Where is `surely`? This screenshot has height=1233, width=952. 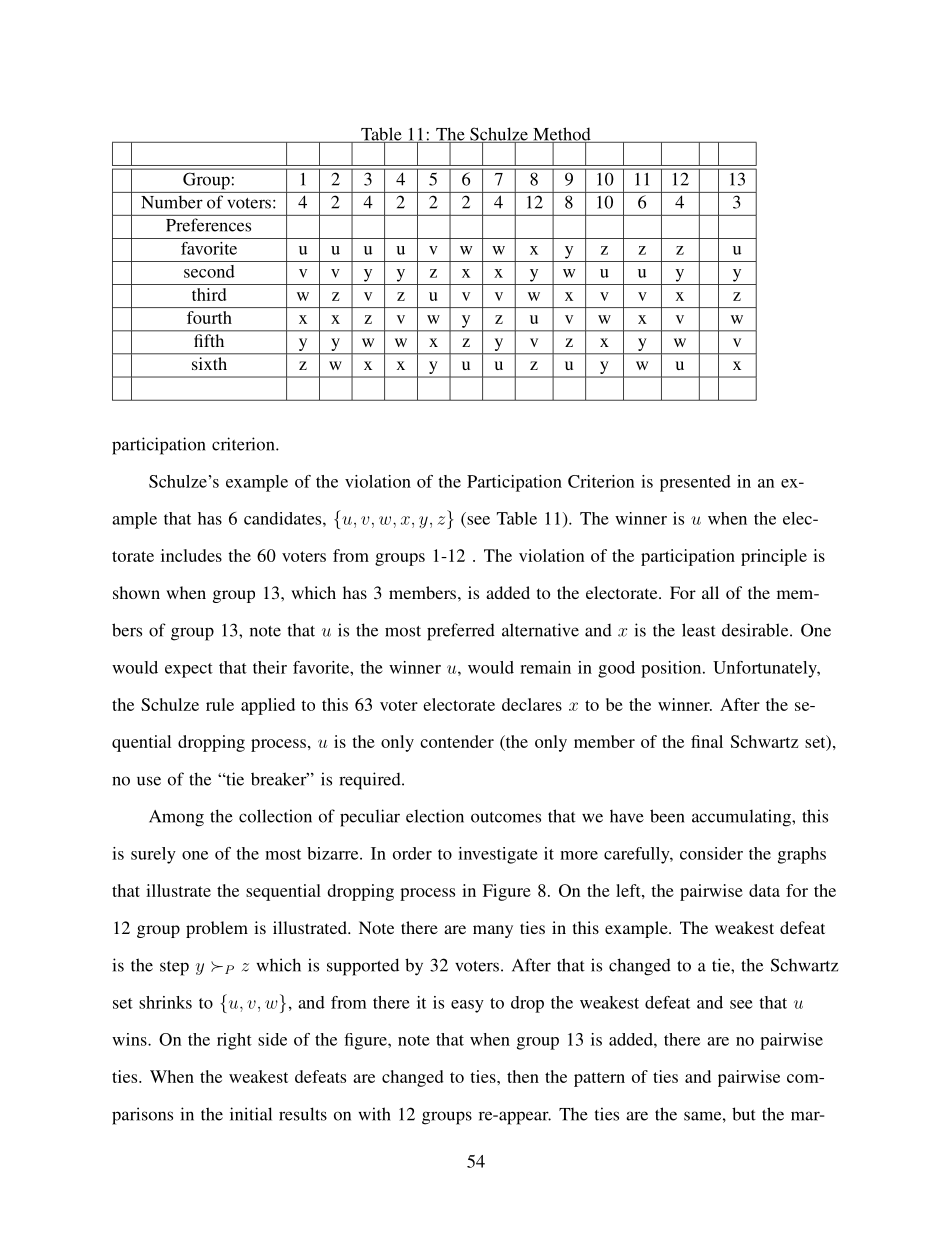
surely is located at coordinates (153, 855).
